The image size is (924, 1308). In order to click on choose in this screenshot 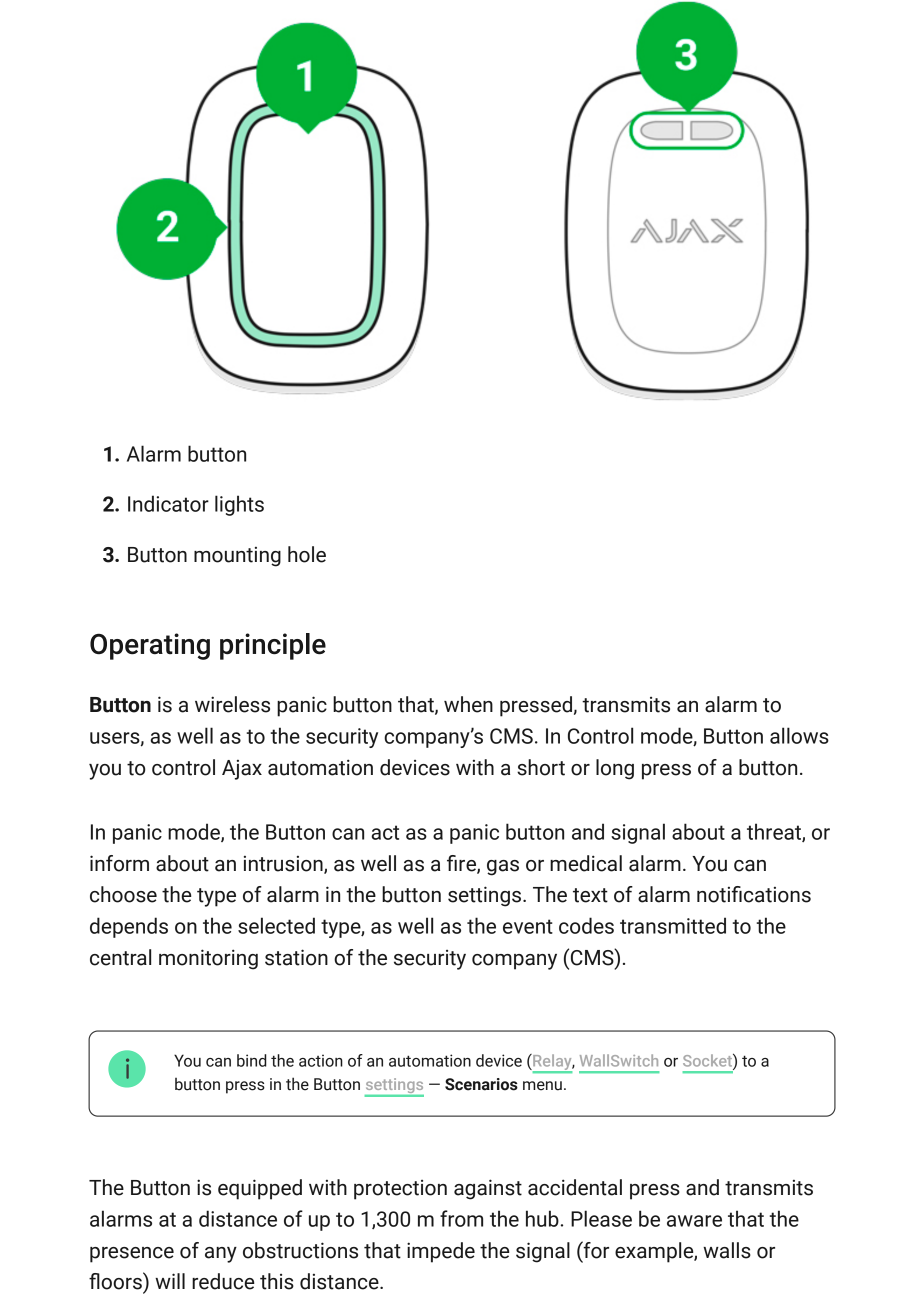, I will do `click(123, 894)`.
